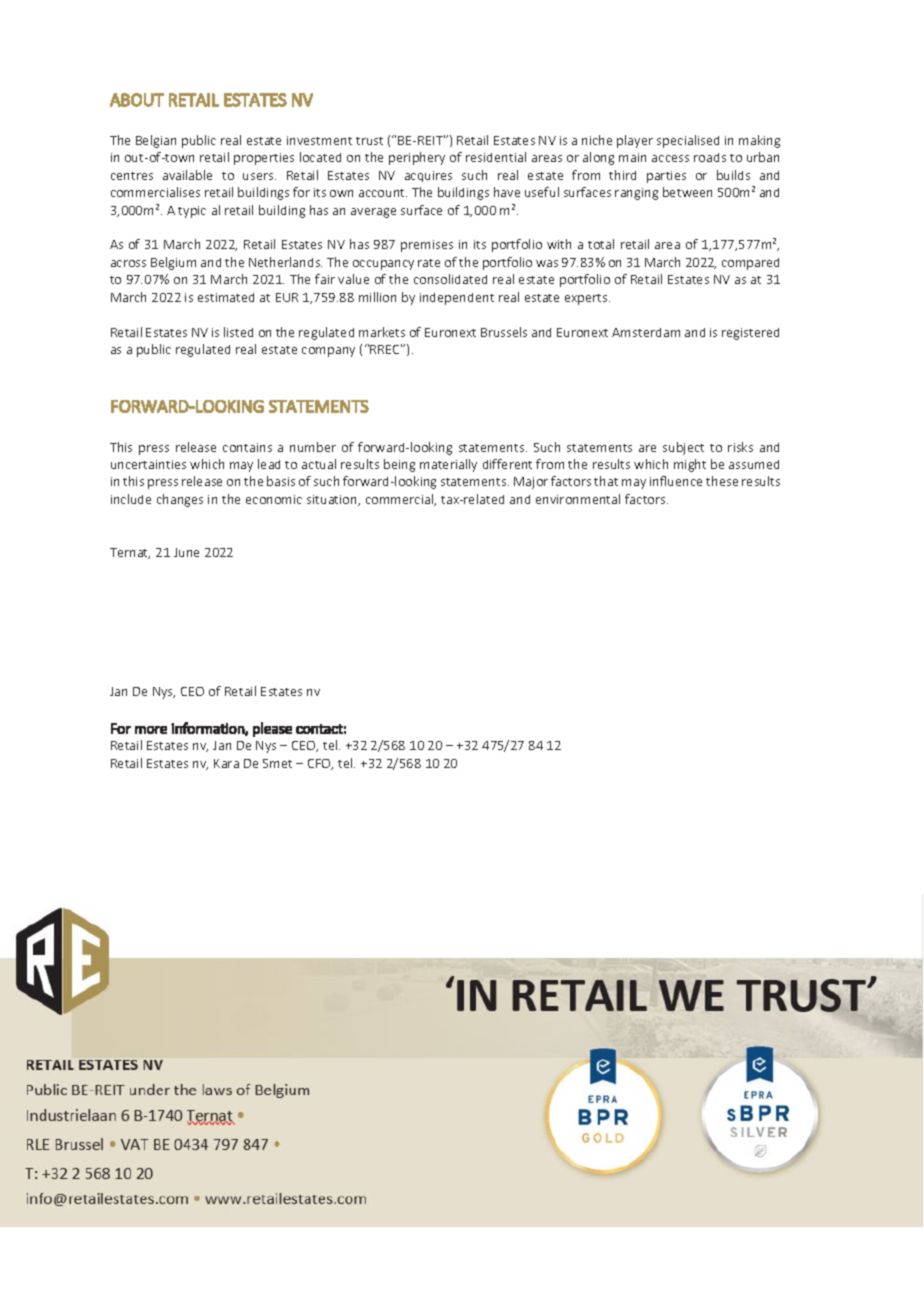 The image size is (924, 1307). Describe the element at coordinates (333, 500) in the image. I see `situation` at that location.
